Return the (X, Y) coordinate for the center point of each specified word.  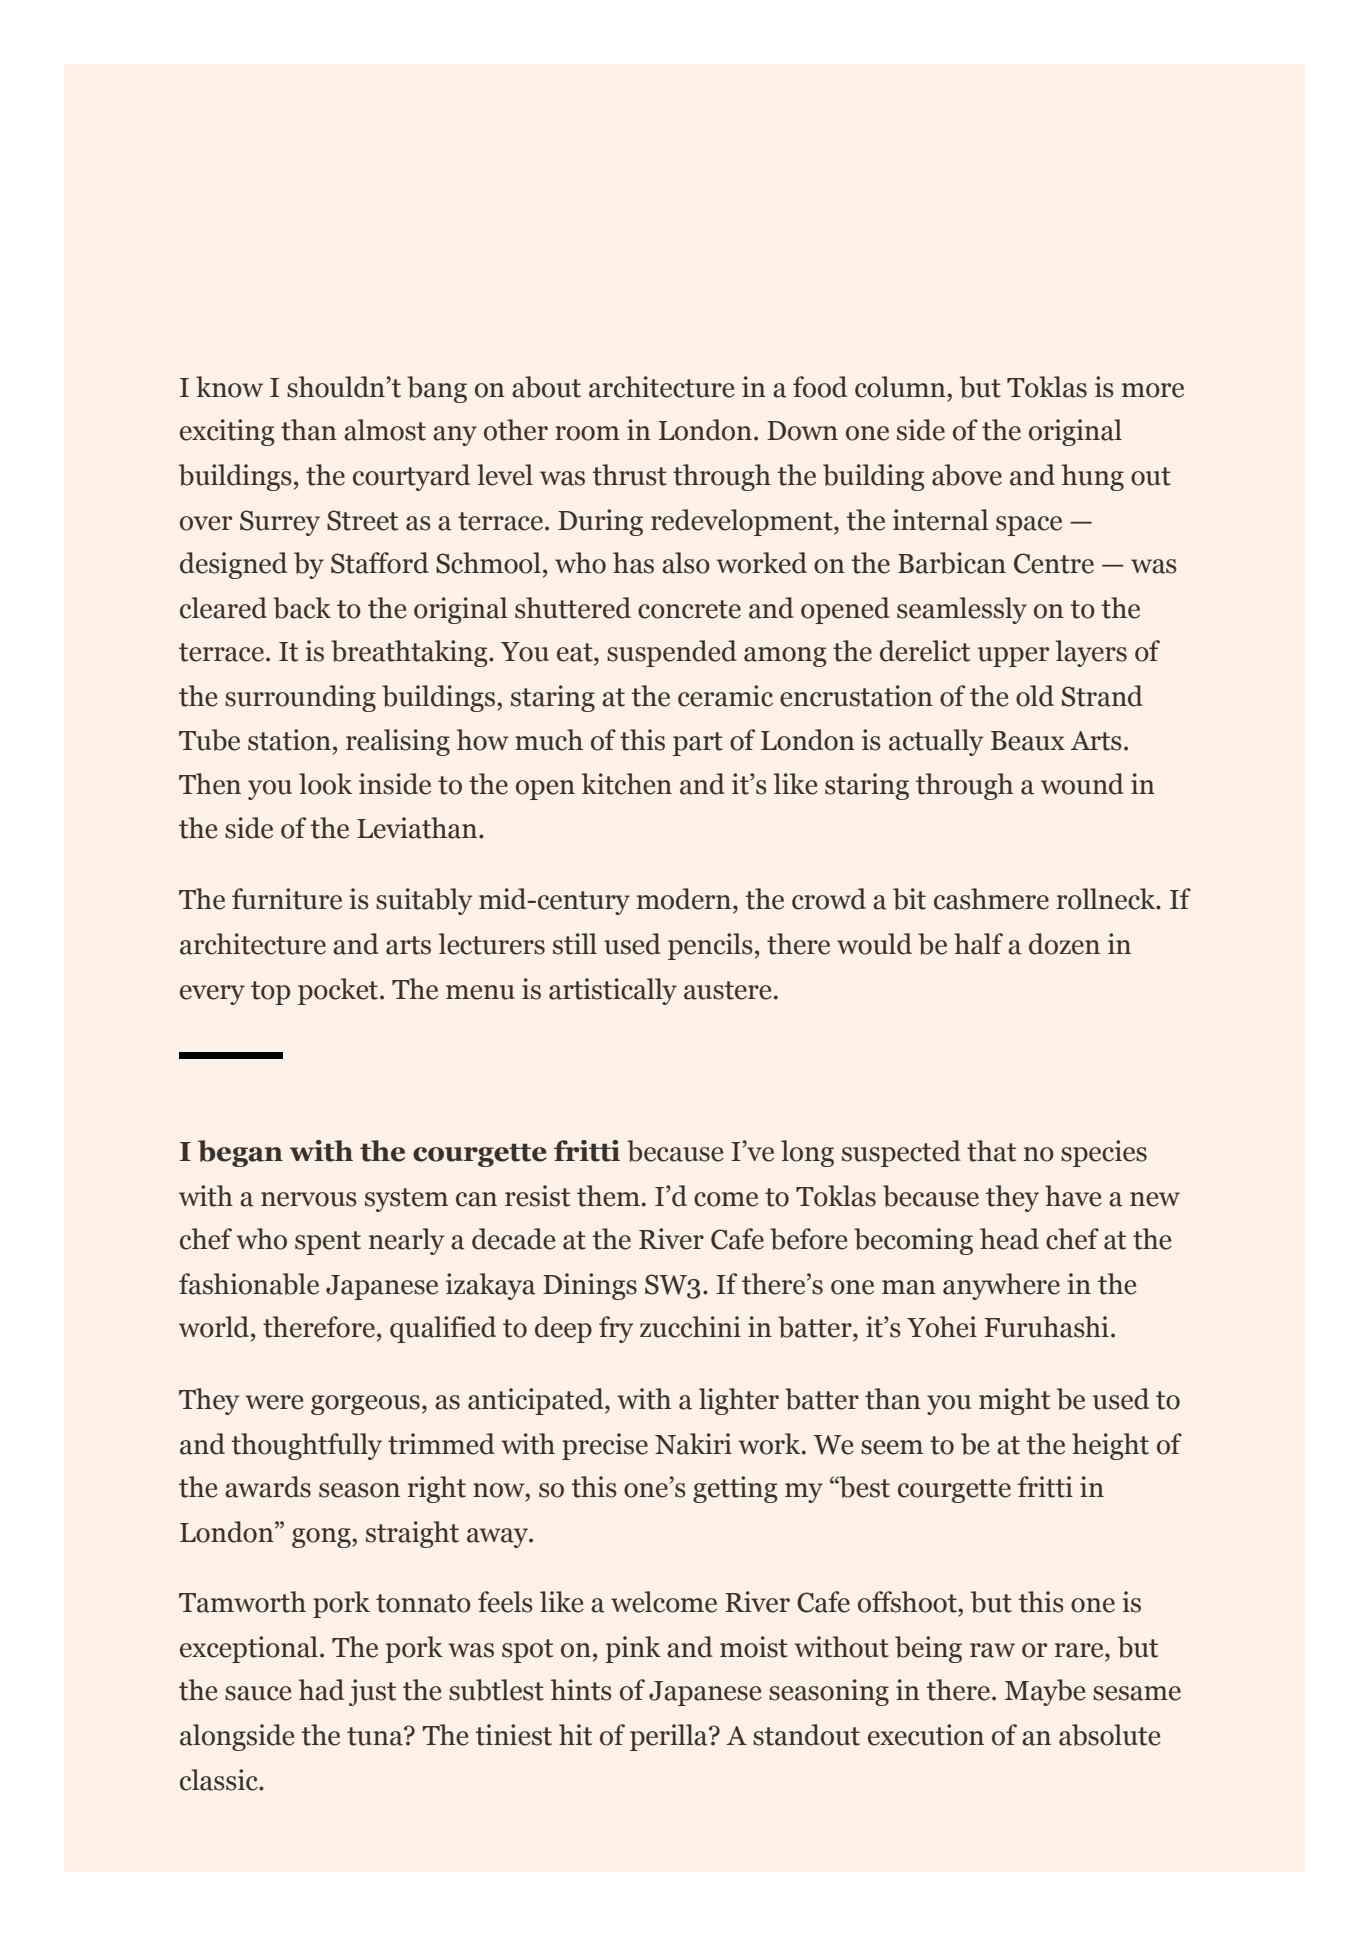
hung (1093, 477)
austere (728, 990)
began (240, 1153)
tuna (376, 1736)
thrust (630, 475)
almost (385, 430)
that (991, 1151)
